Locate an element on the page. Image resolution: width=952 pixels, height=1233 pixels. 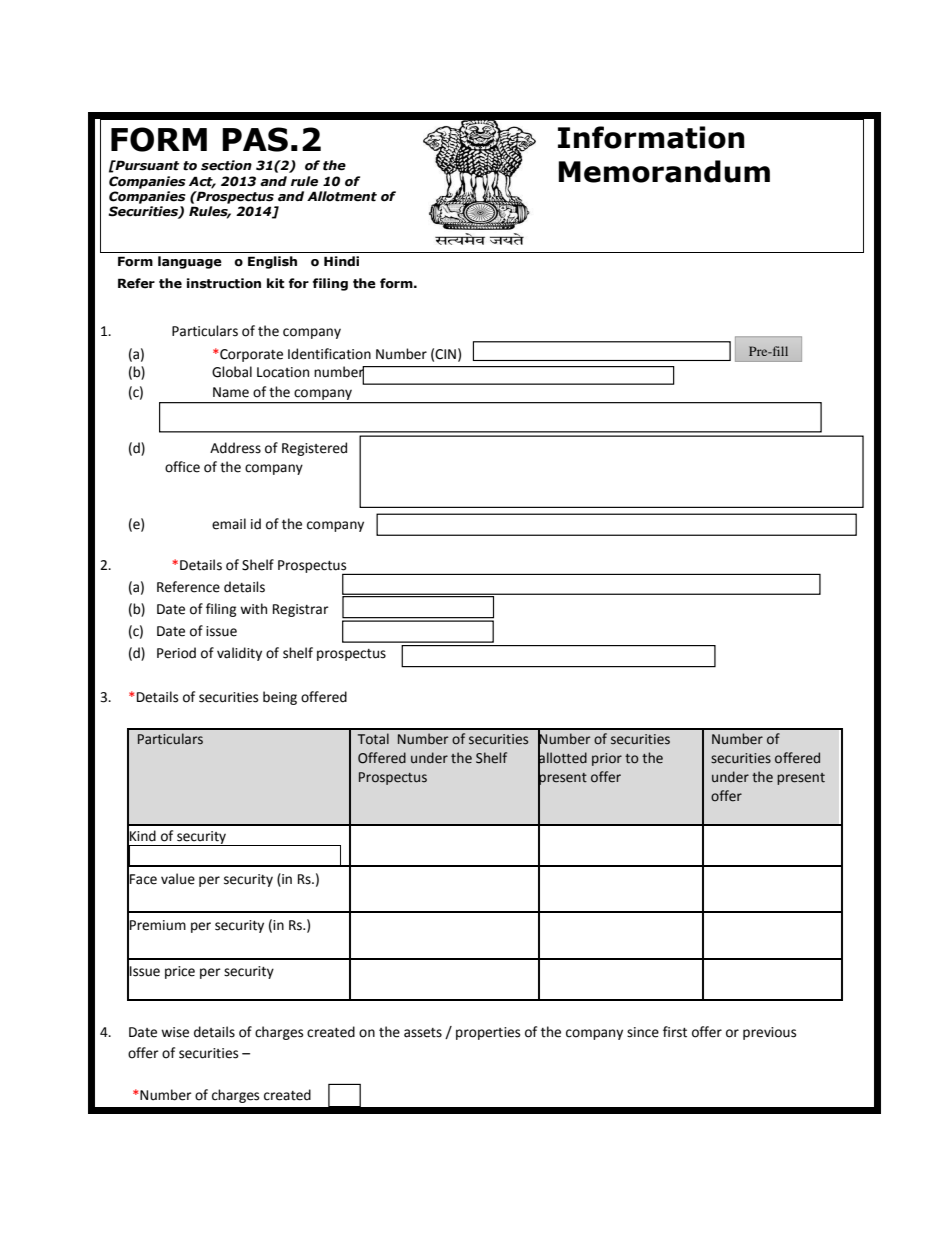
Memorandum is located at coordinates (664, 171).
